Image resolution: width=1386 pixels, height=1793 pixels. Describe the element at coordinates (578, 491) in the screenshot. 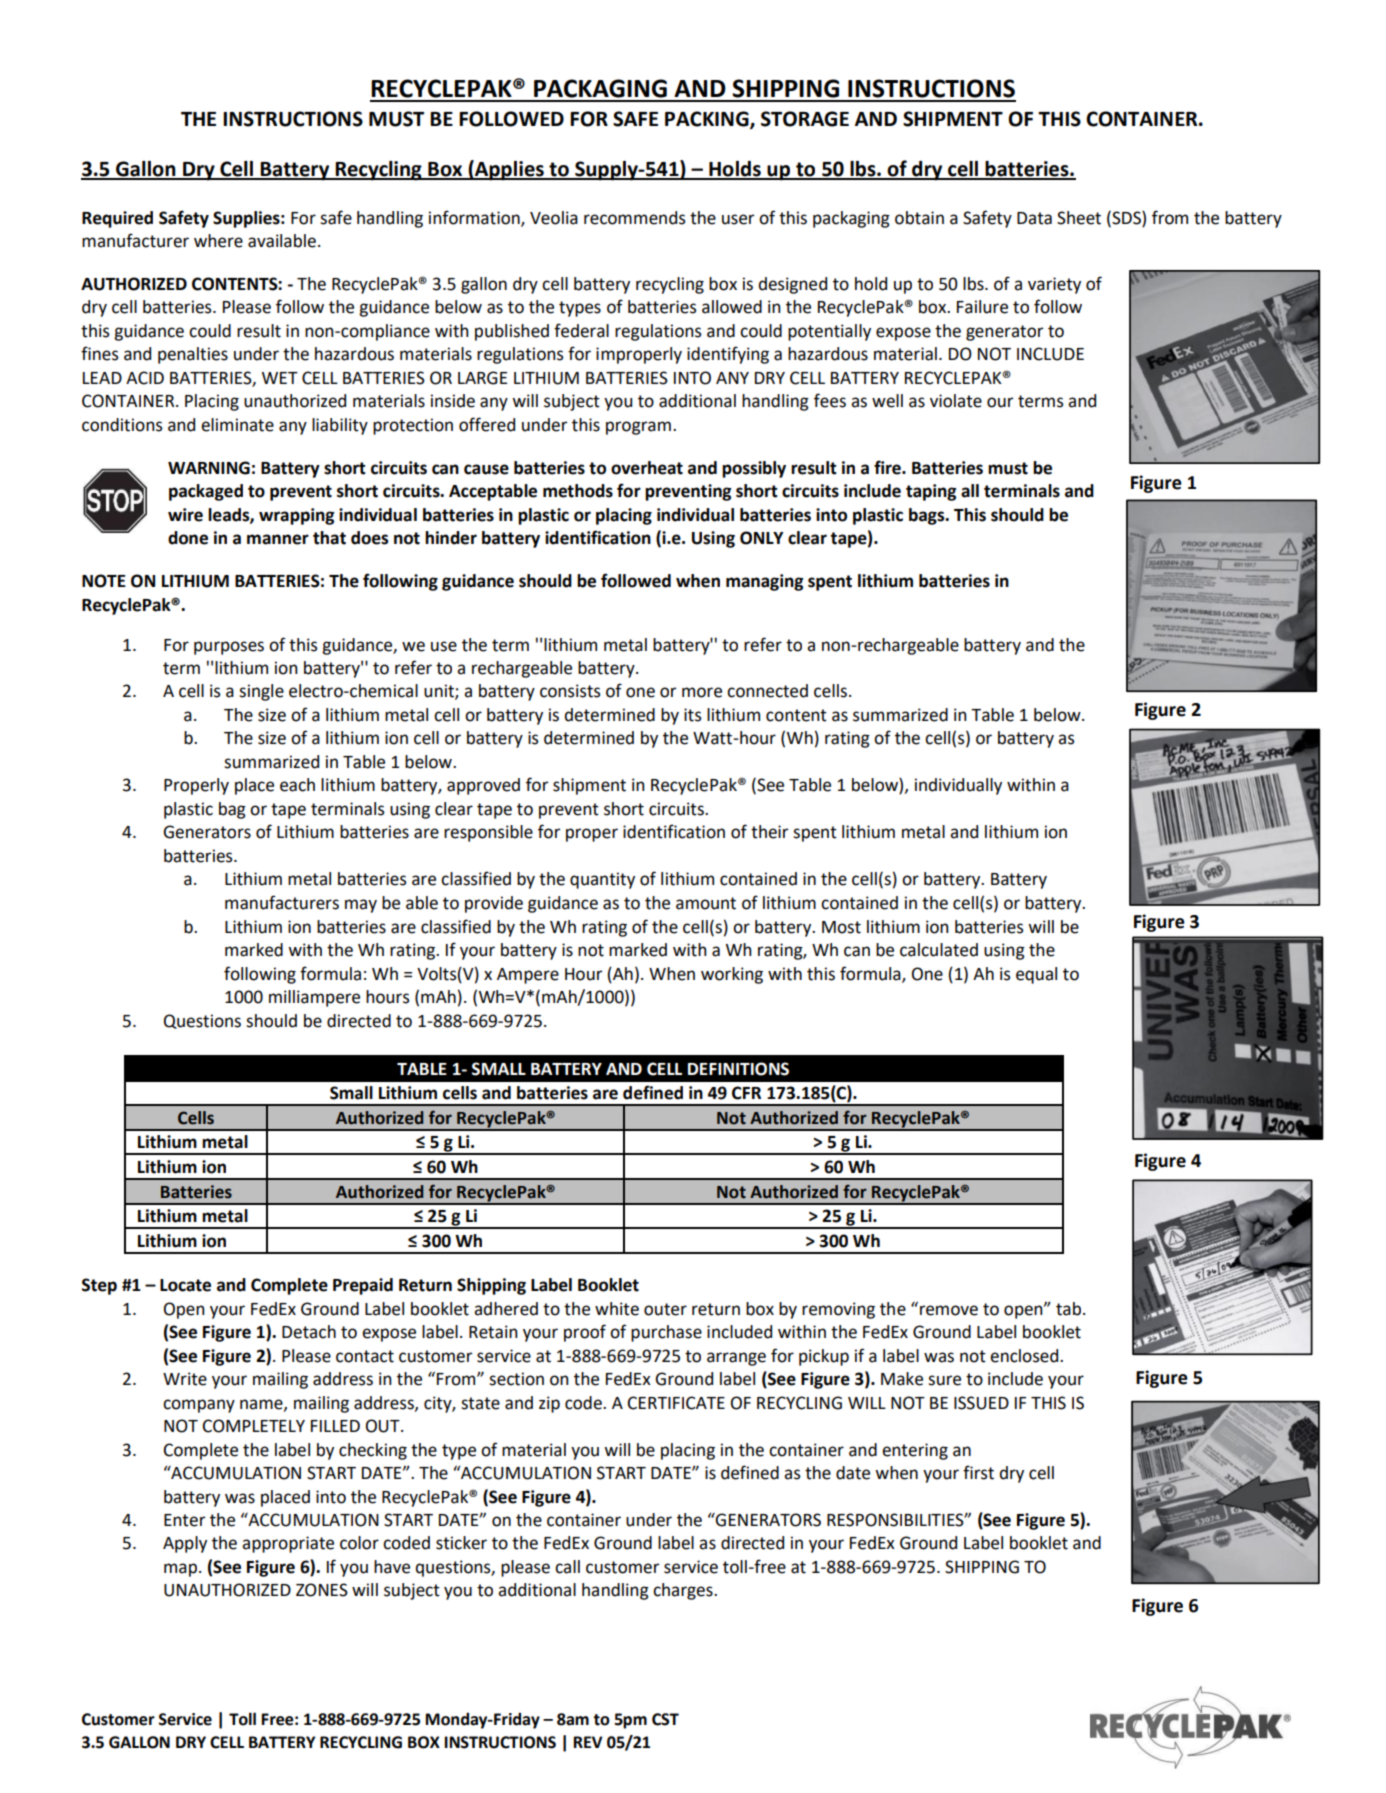

I see `methods` at that location.
